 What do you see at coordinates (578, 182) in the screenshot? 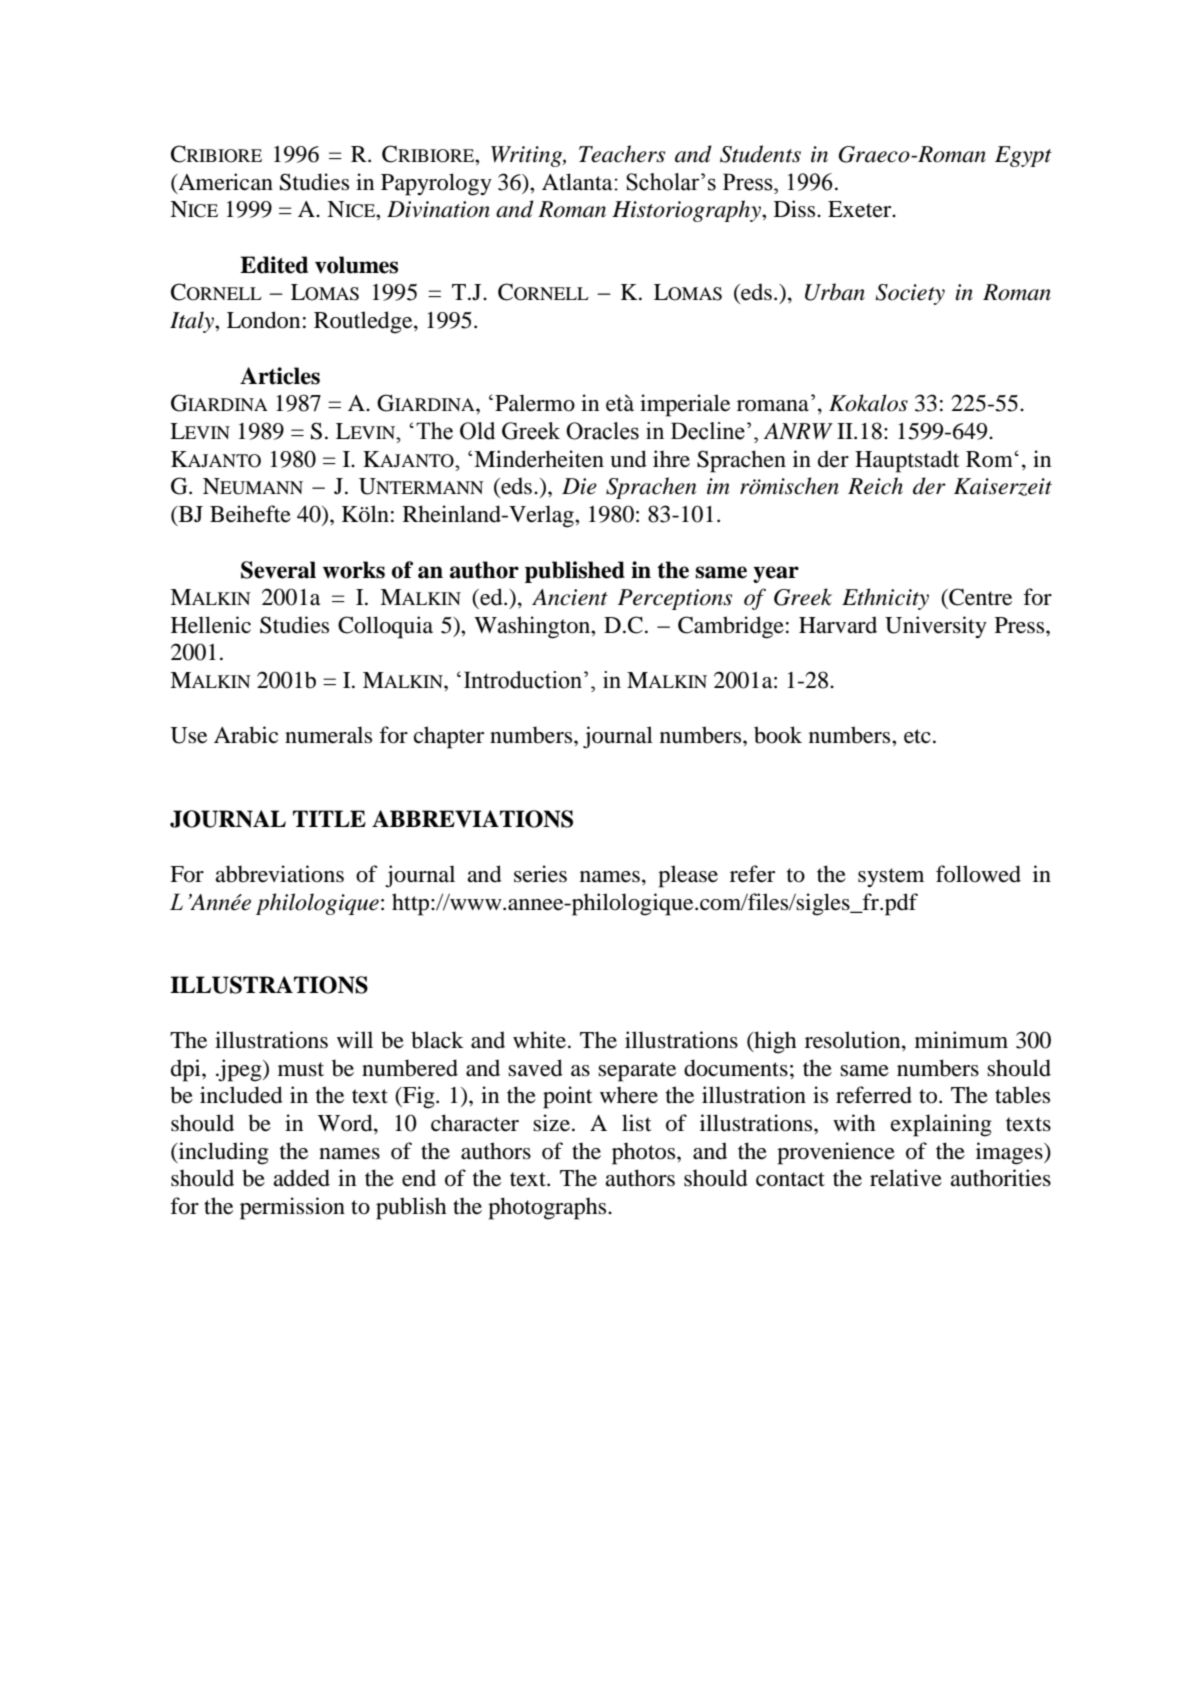
I see `Atlanta` at bounding box center [578, 182].
